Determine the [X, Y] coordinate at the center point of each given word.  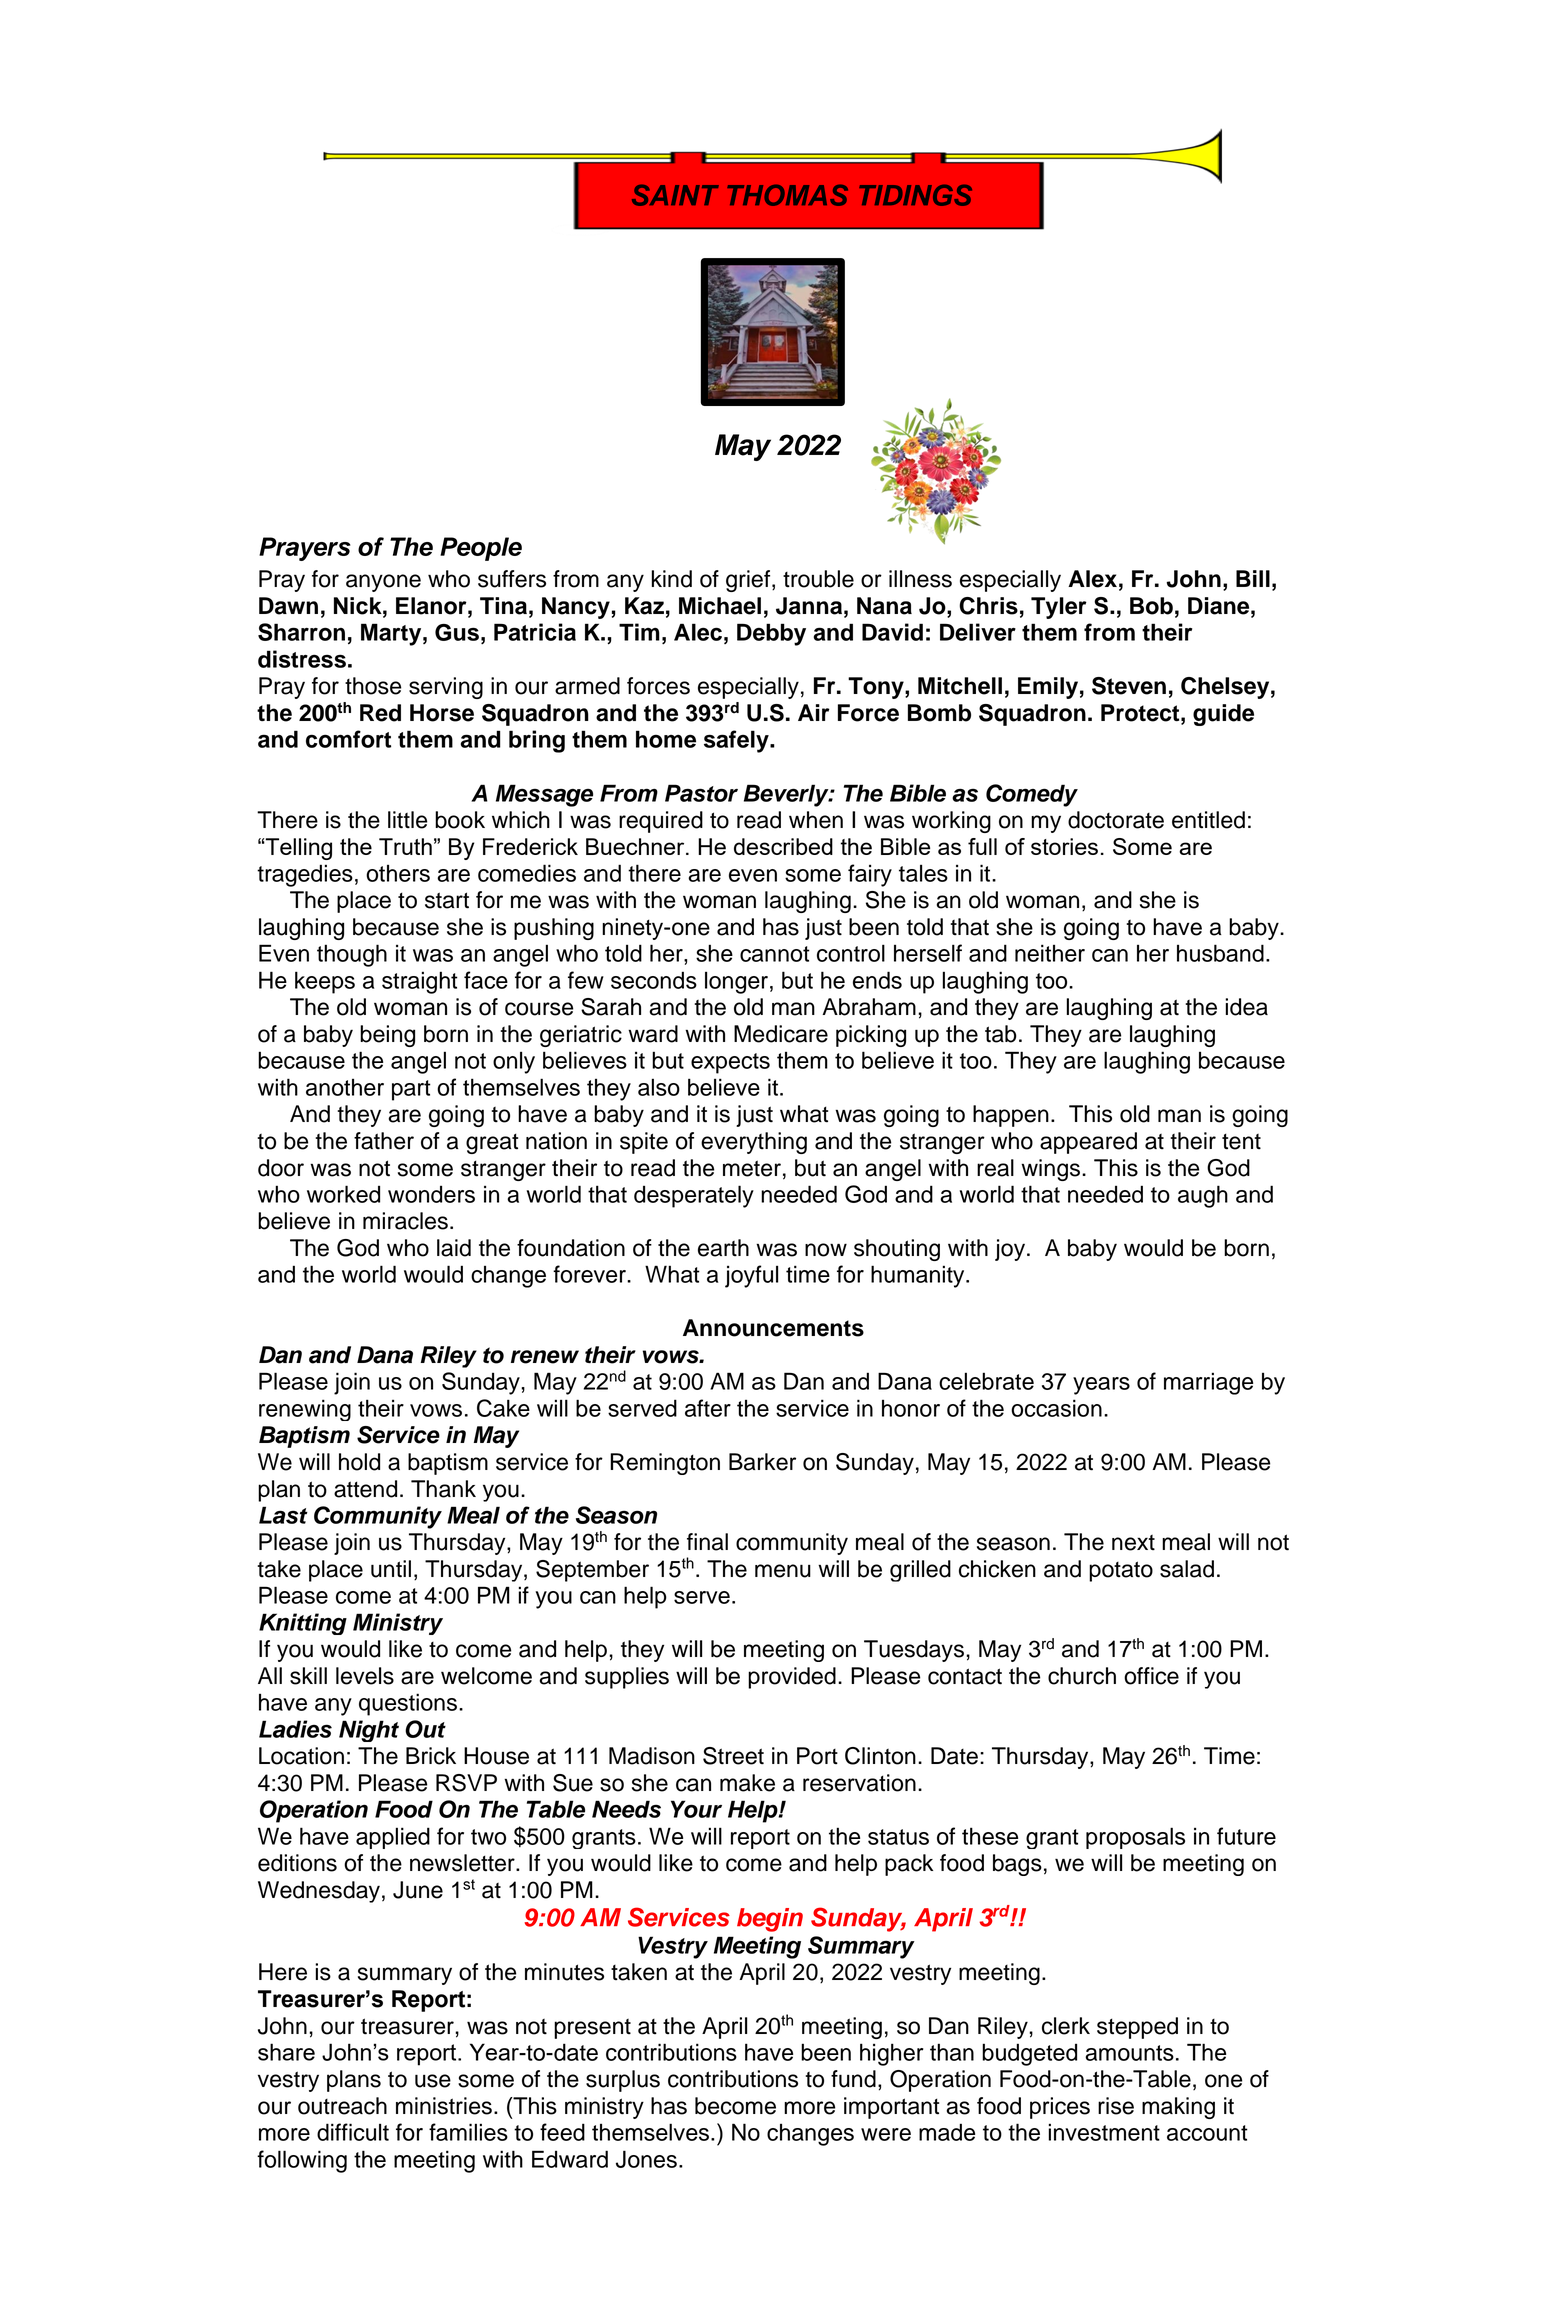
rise [1116, 2106]
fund [853, 2079]
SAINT [675, 195]
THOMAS [787, 195]
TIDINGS [915, 195]
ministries [444, 2106]
